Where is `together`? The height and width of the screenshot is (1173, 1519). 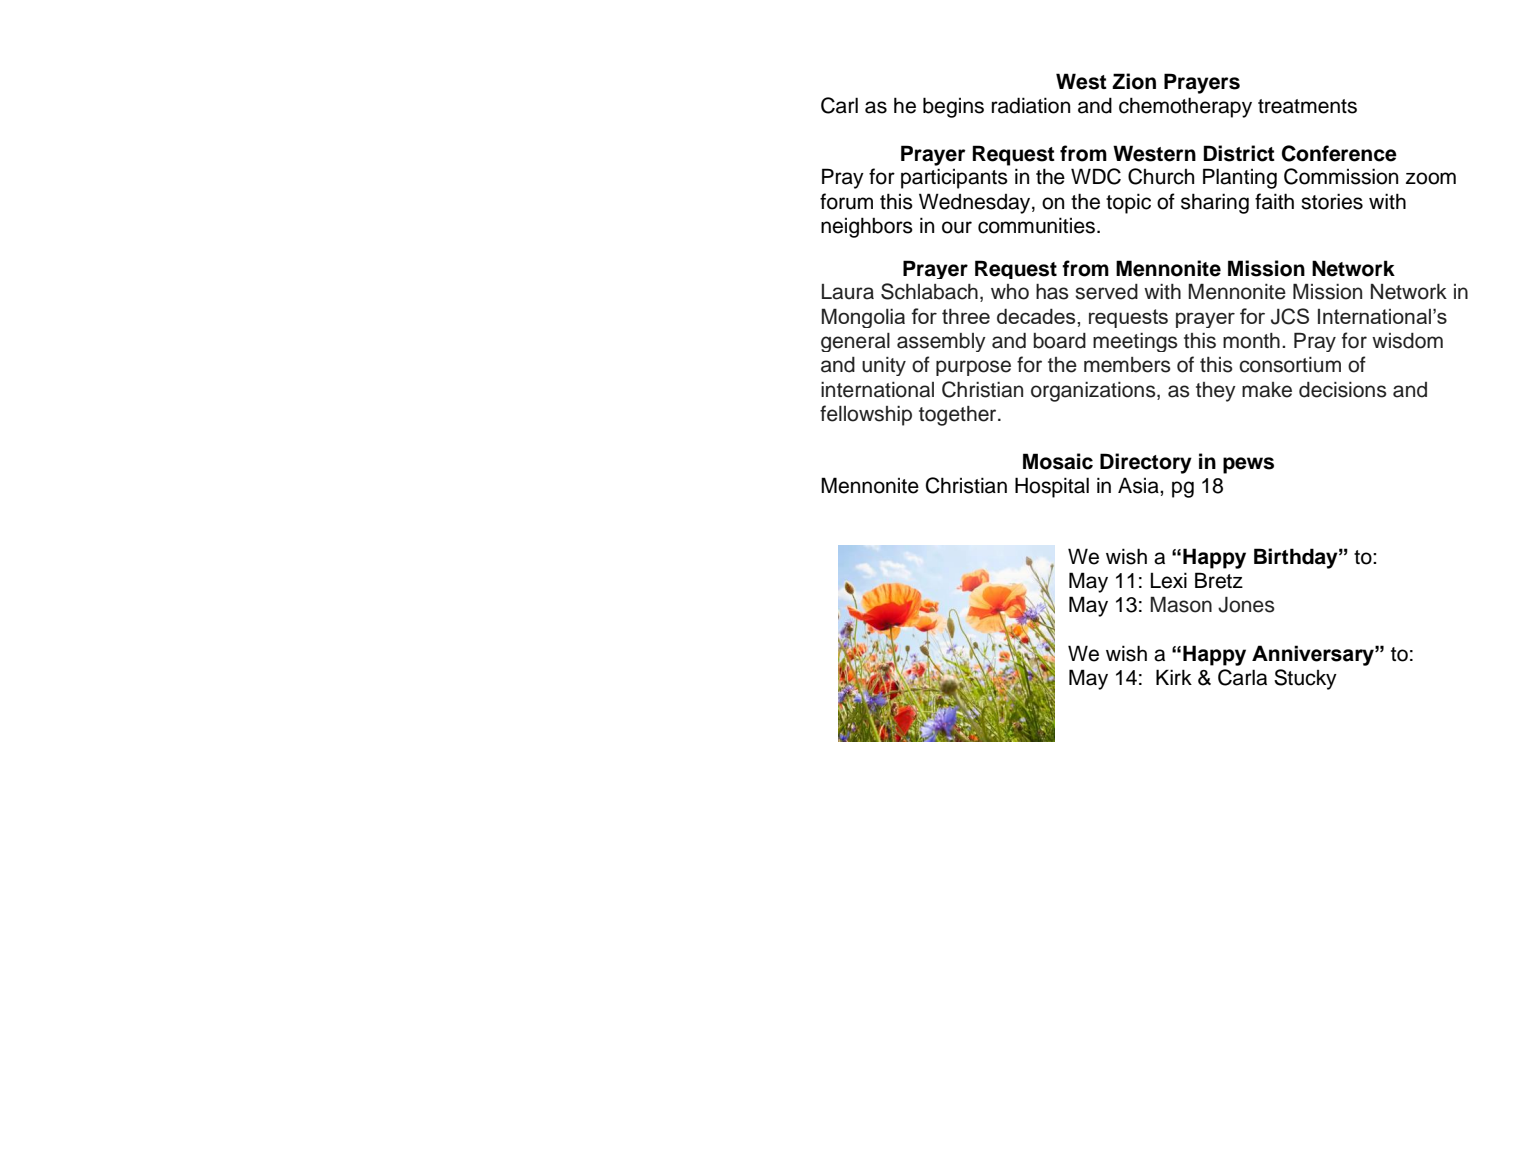 together is located at coordinates (959, 416).
